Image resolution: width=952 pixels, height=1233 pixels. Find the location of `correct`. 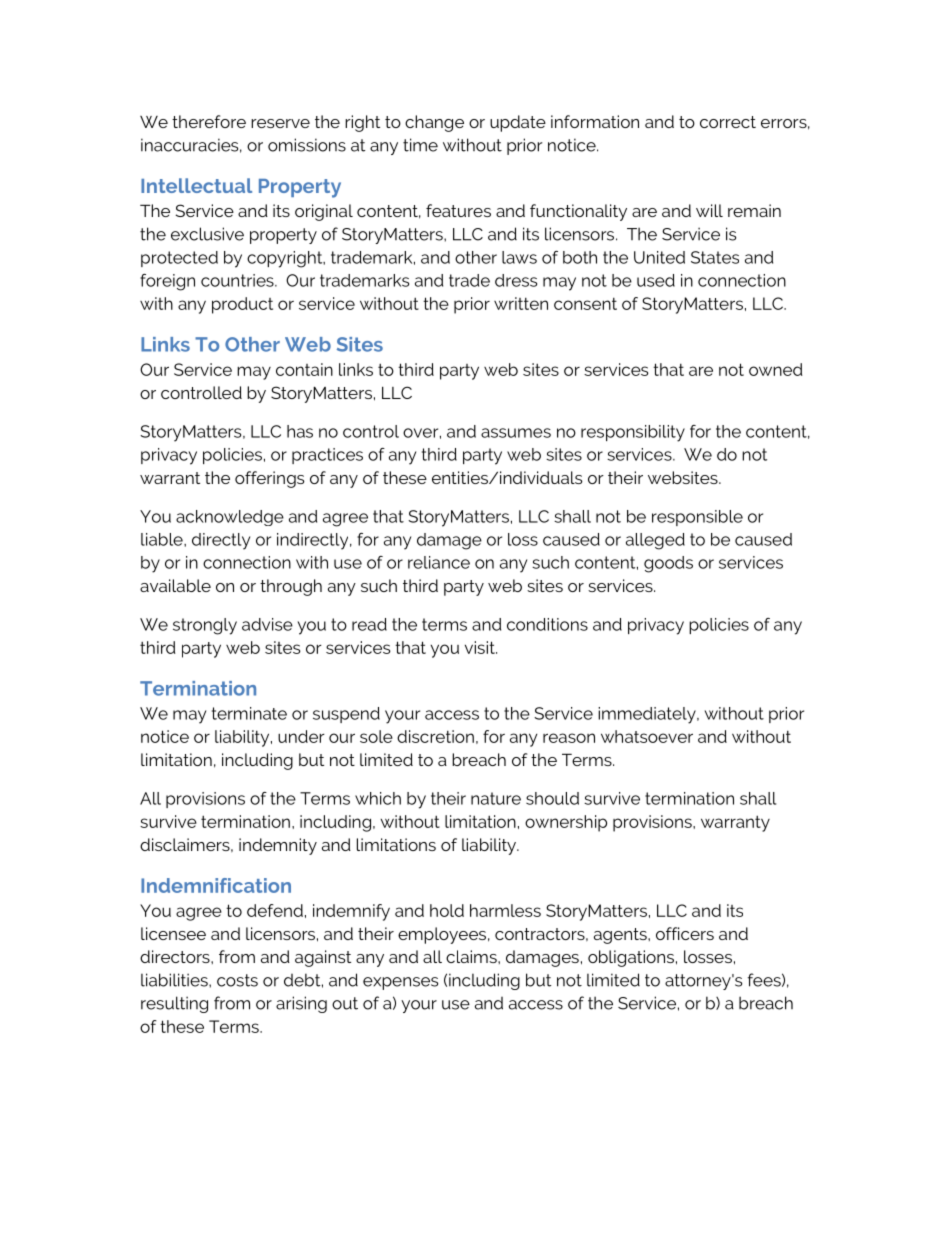

correct is located at coordinates (728, 122).
